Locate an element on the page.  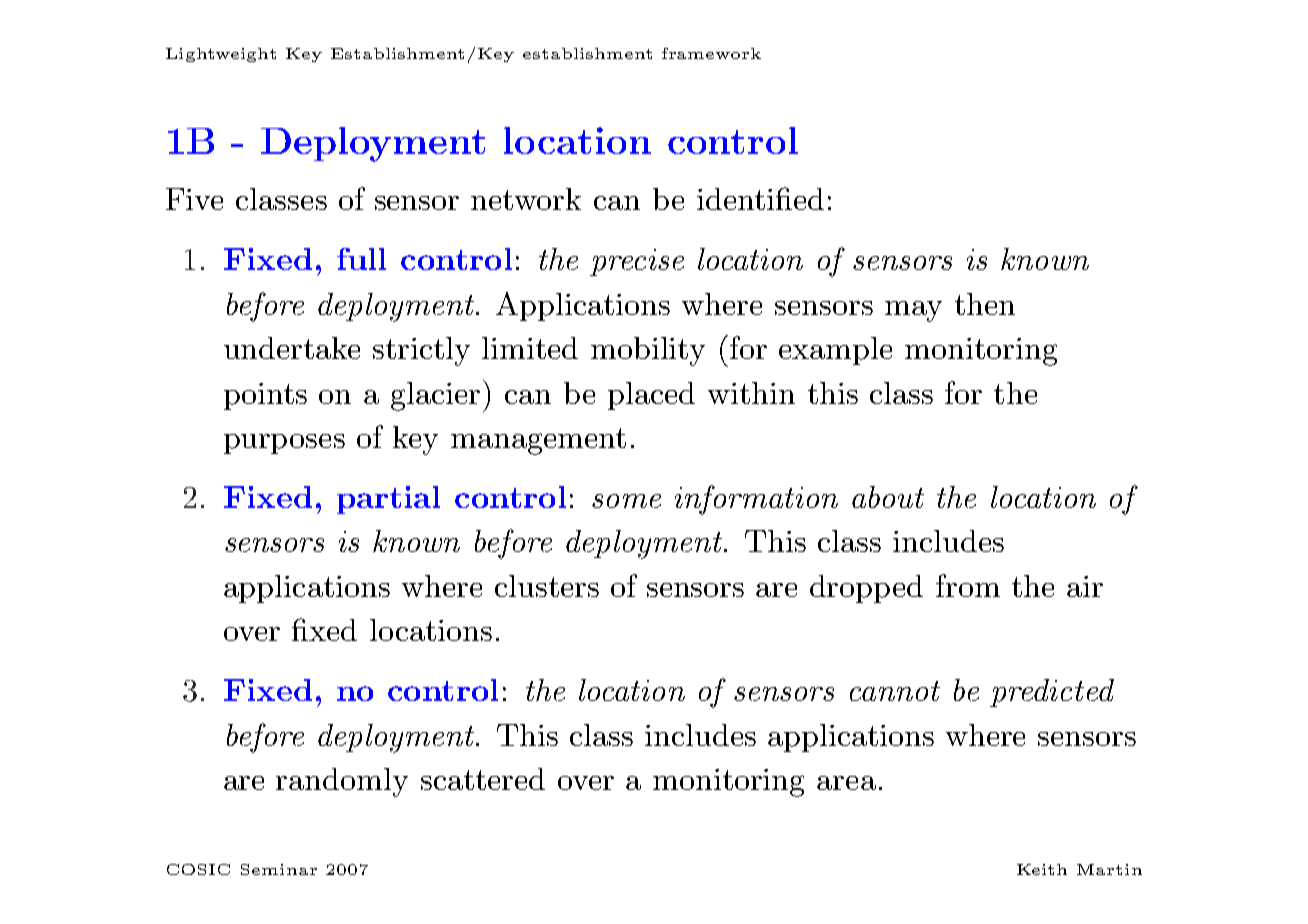
clusters is located at coordinates (547, 586).
